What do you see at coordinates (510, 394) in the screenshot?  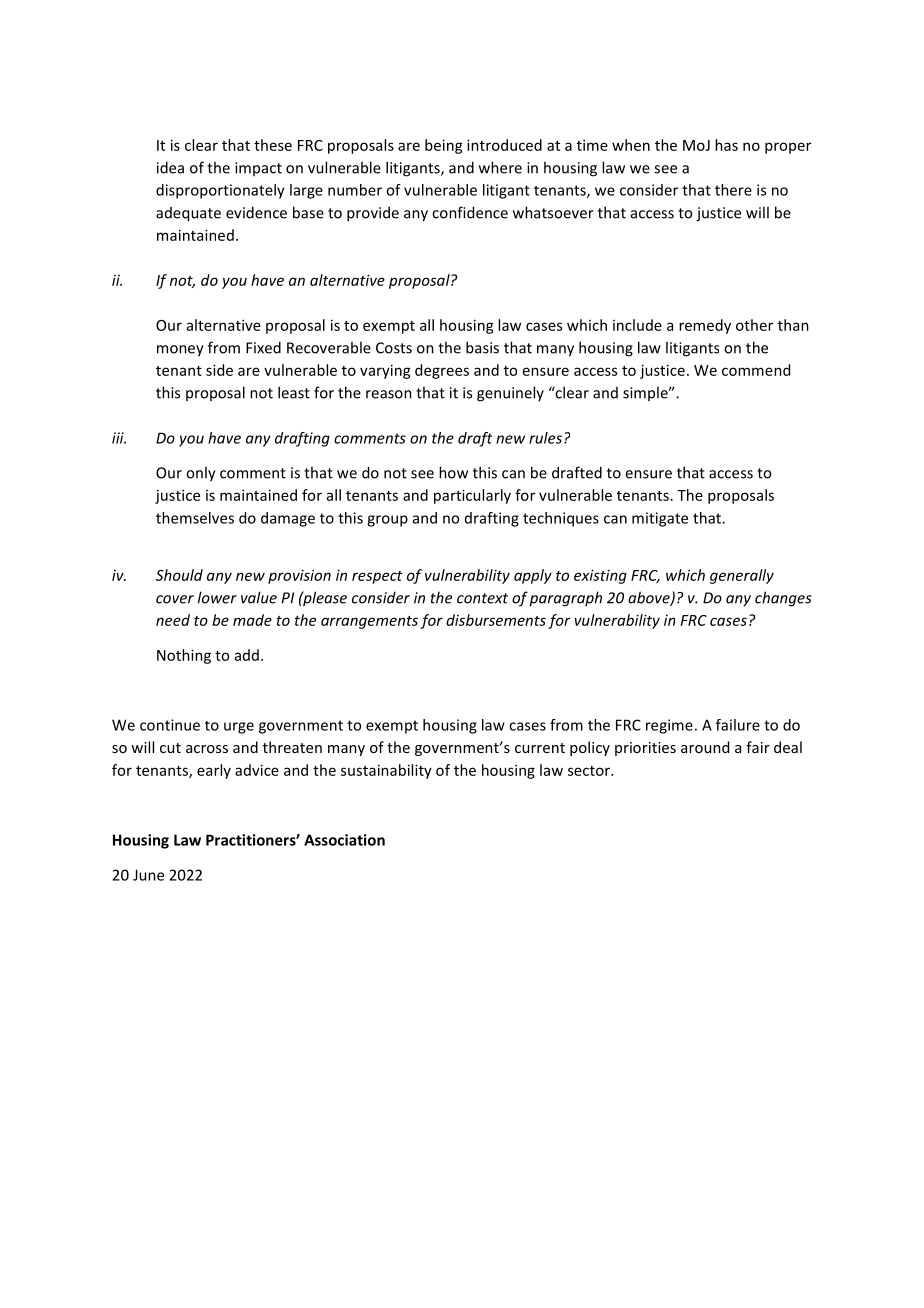 I see `genuinely` at bounding box center [510, 394].
